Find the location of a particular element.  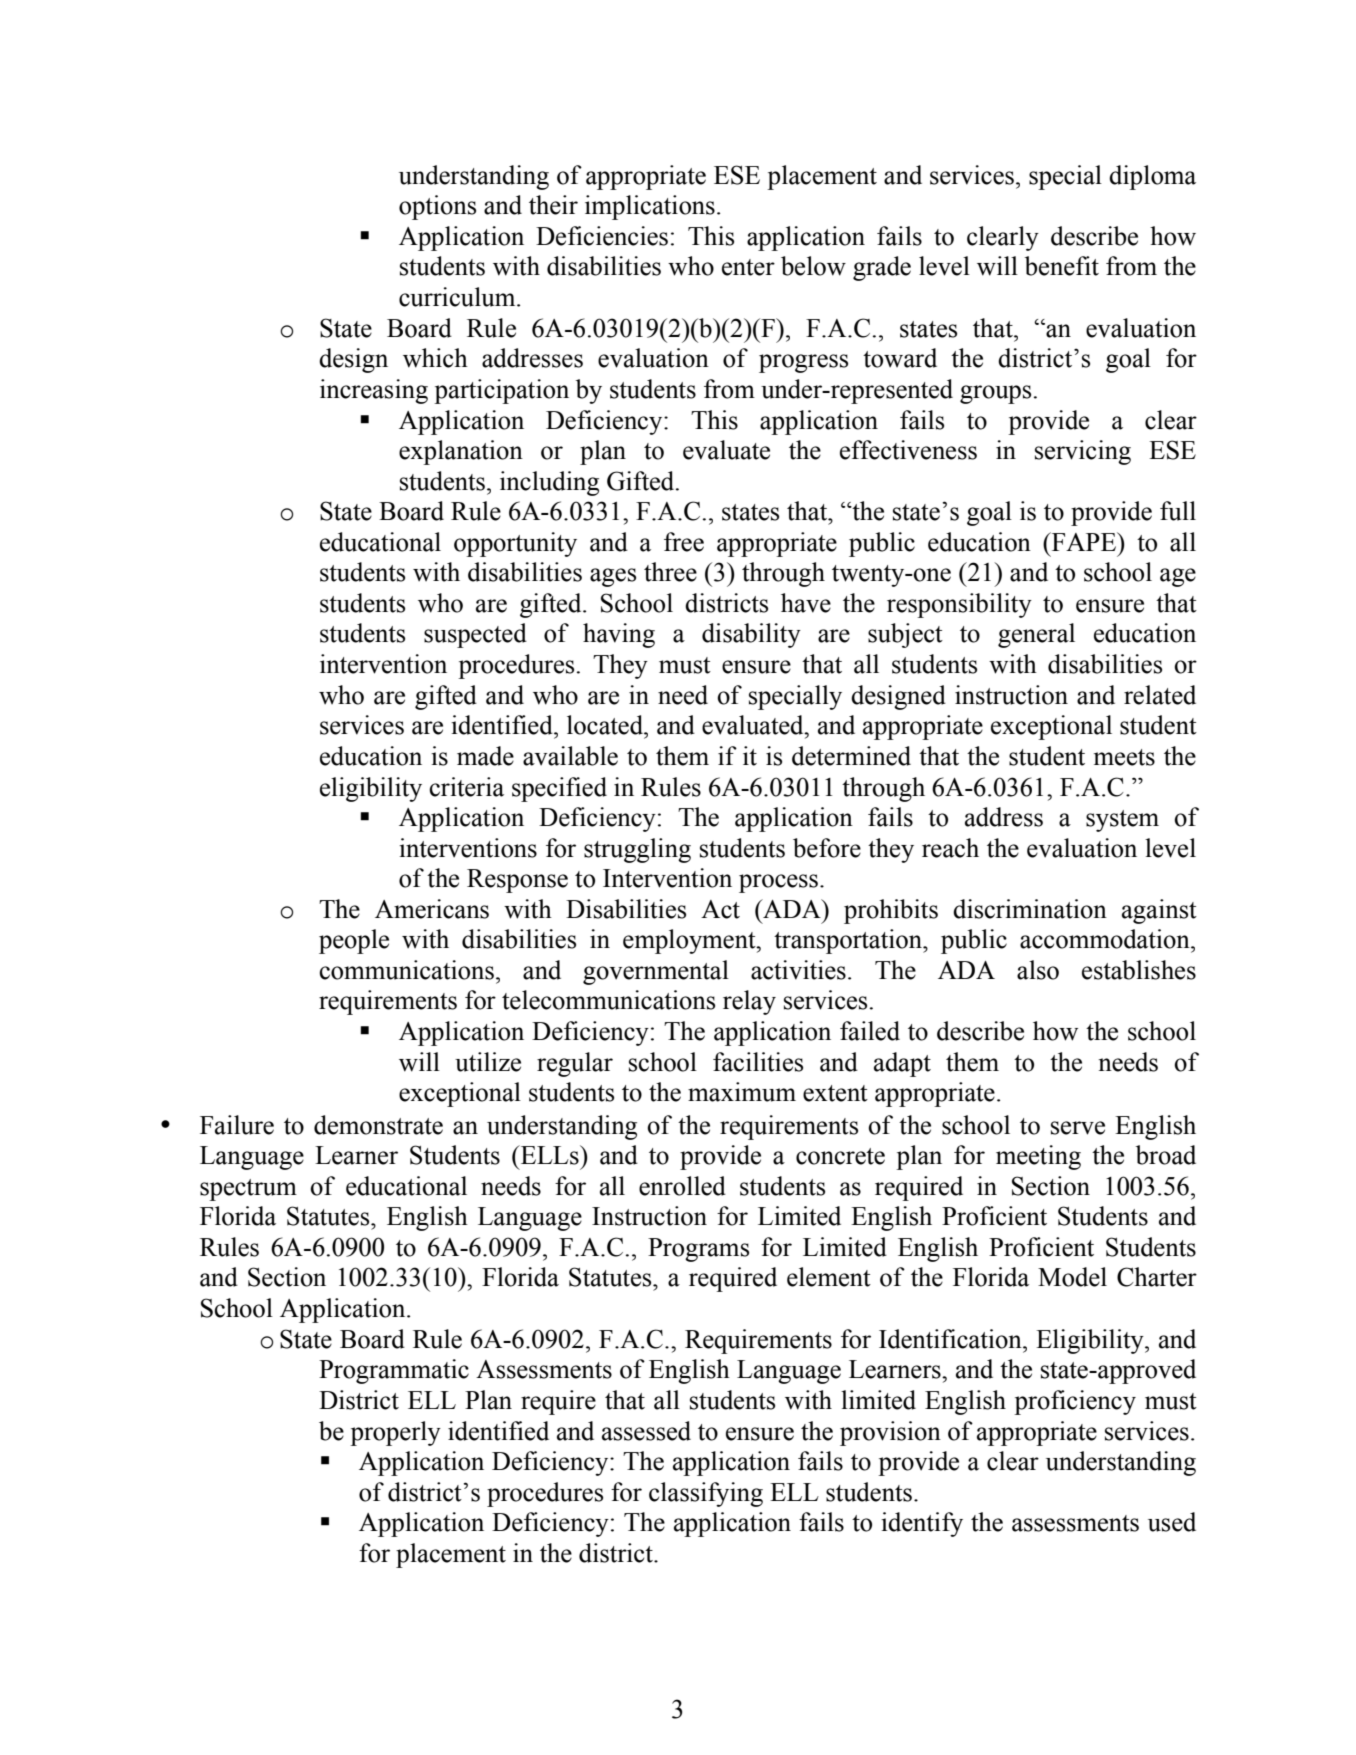

free is located at coordinates (684, 542).
